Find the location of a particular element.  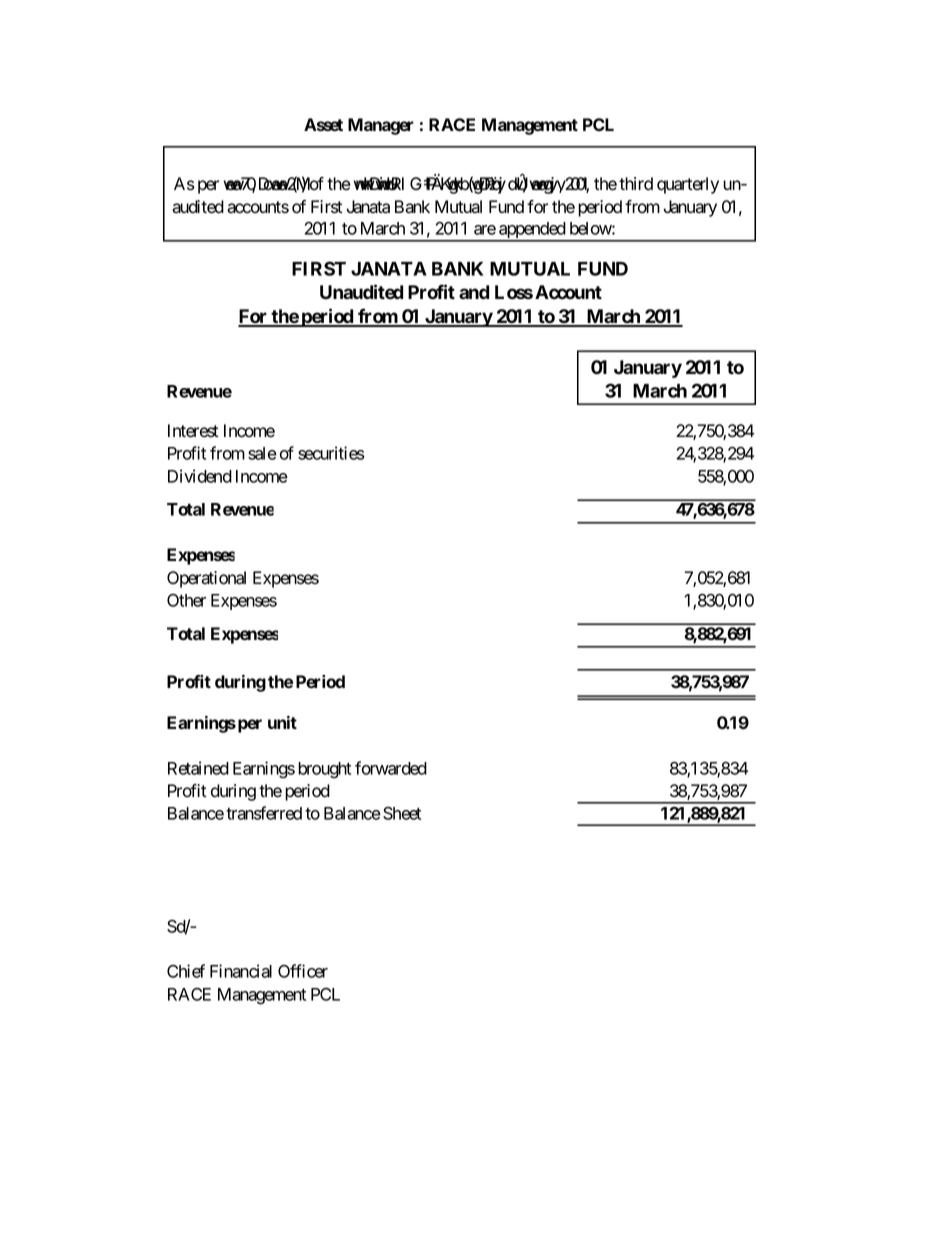

Asset is located at coordinates (323, 124).
